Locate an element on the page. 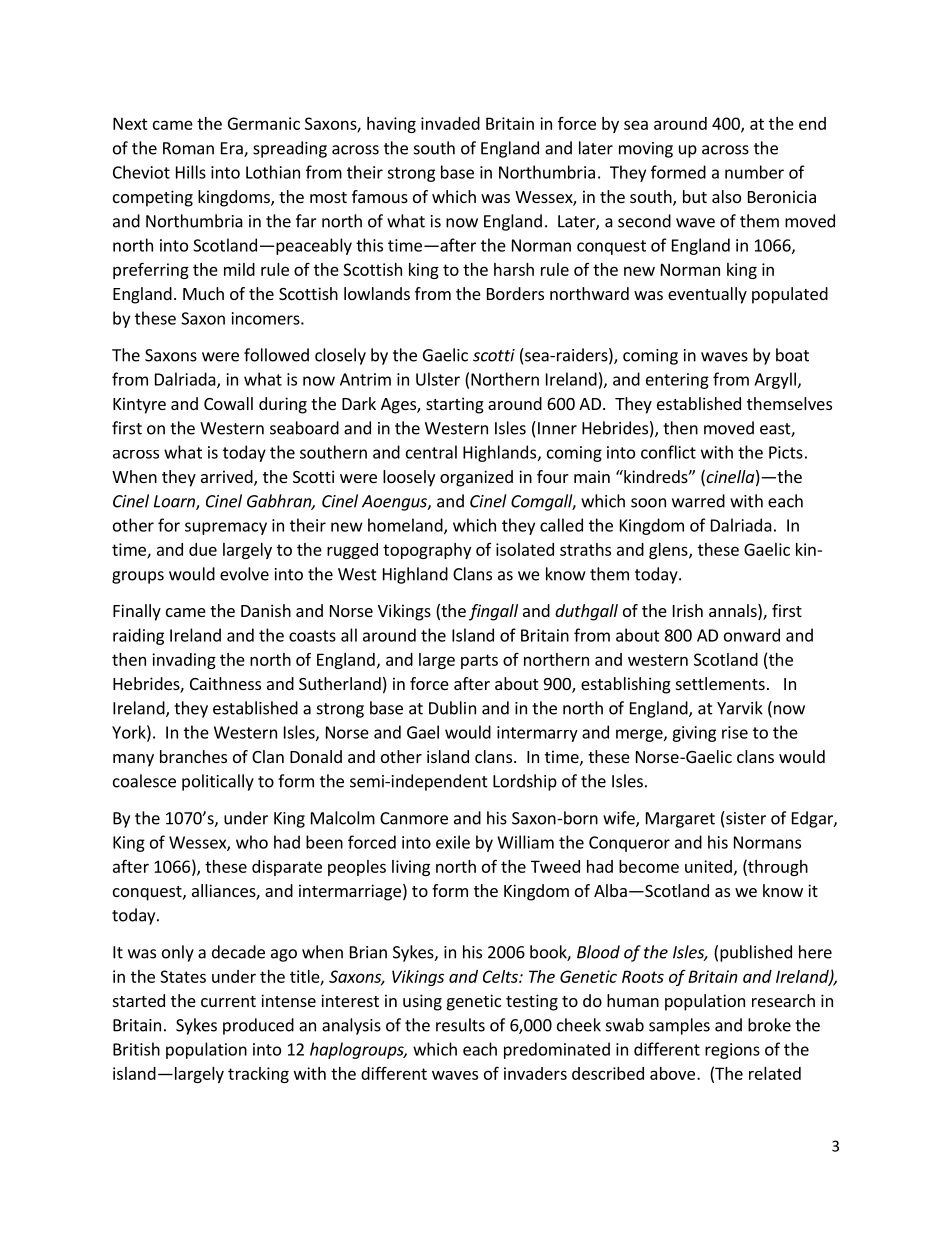 The height and width of the document is (1233, 952). invaded is located at coordinates (450, 123).
